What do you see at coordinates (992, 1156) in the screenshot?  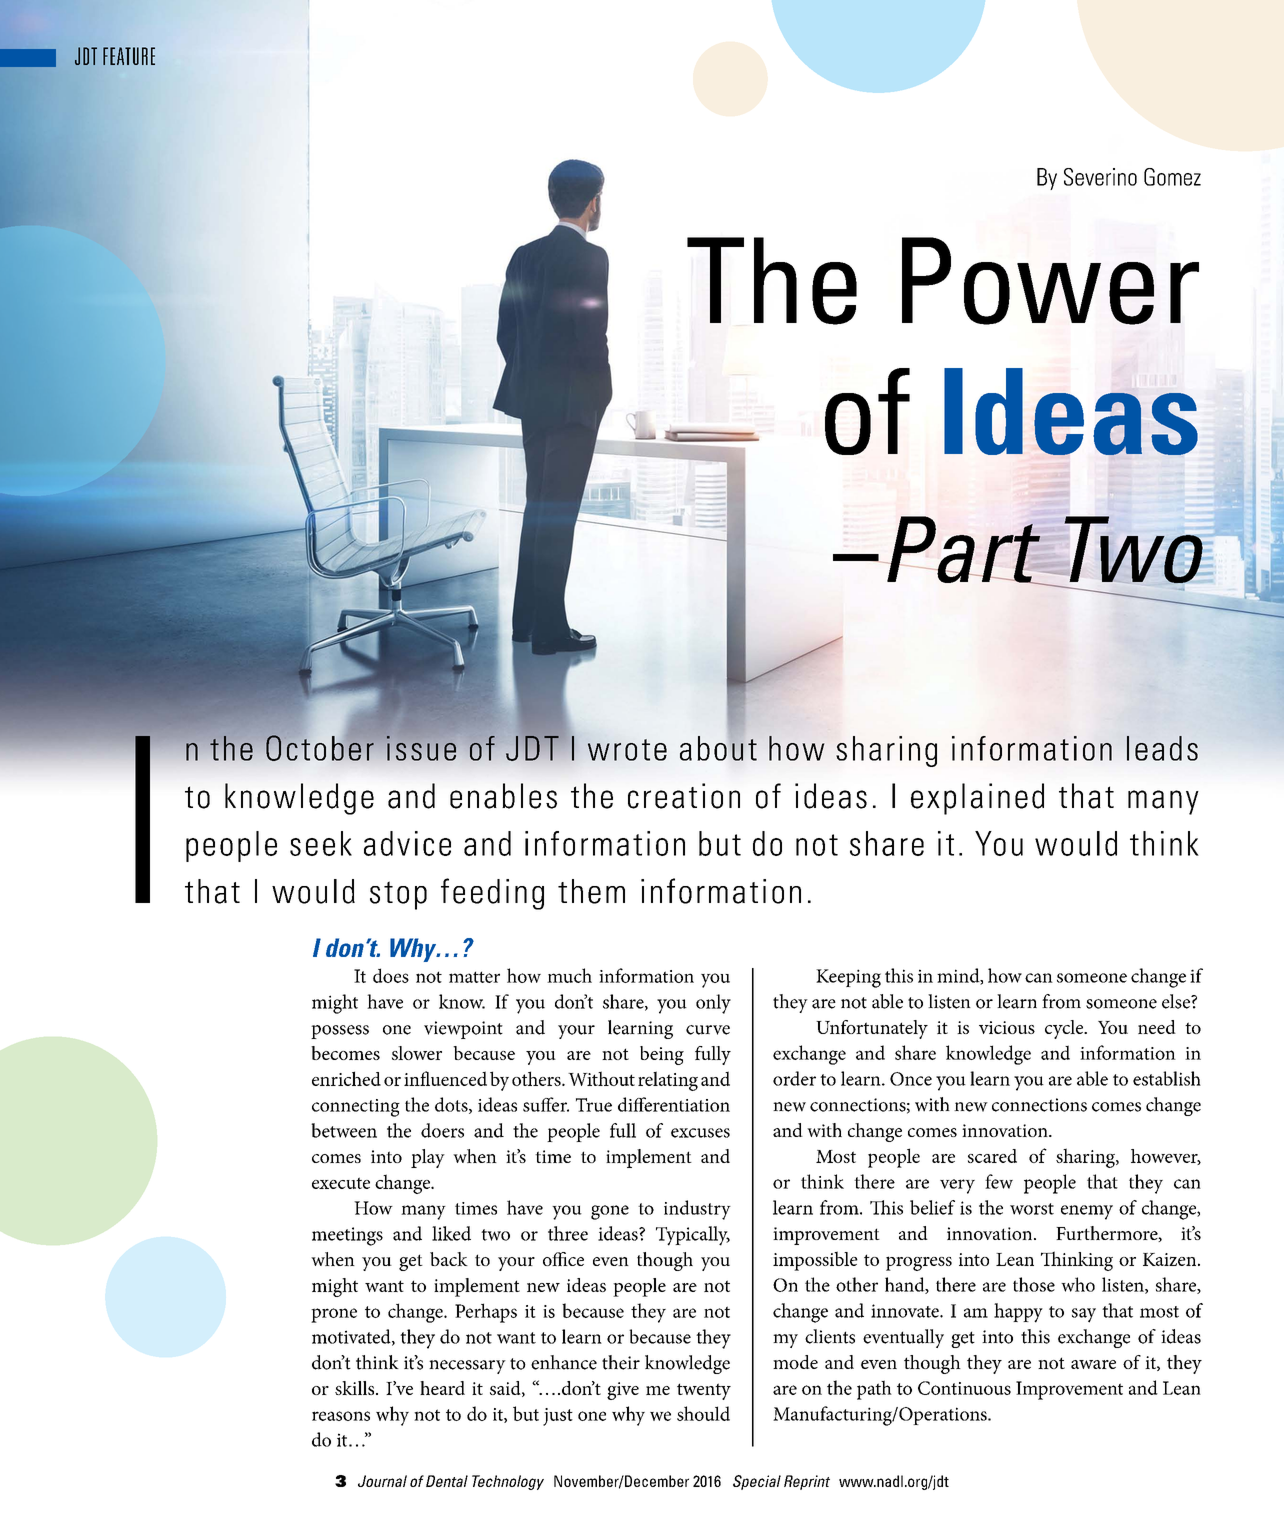 I see `scared` at bounding box center [992, 1156].
